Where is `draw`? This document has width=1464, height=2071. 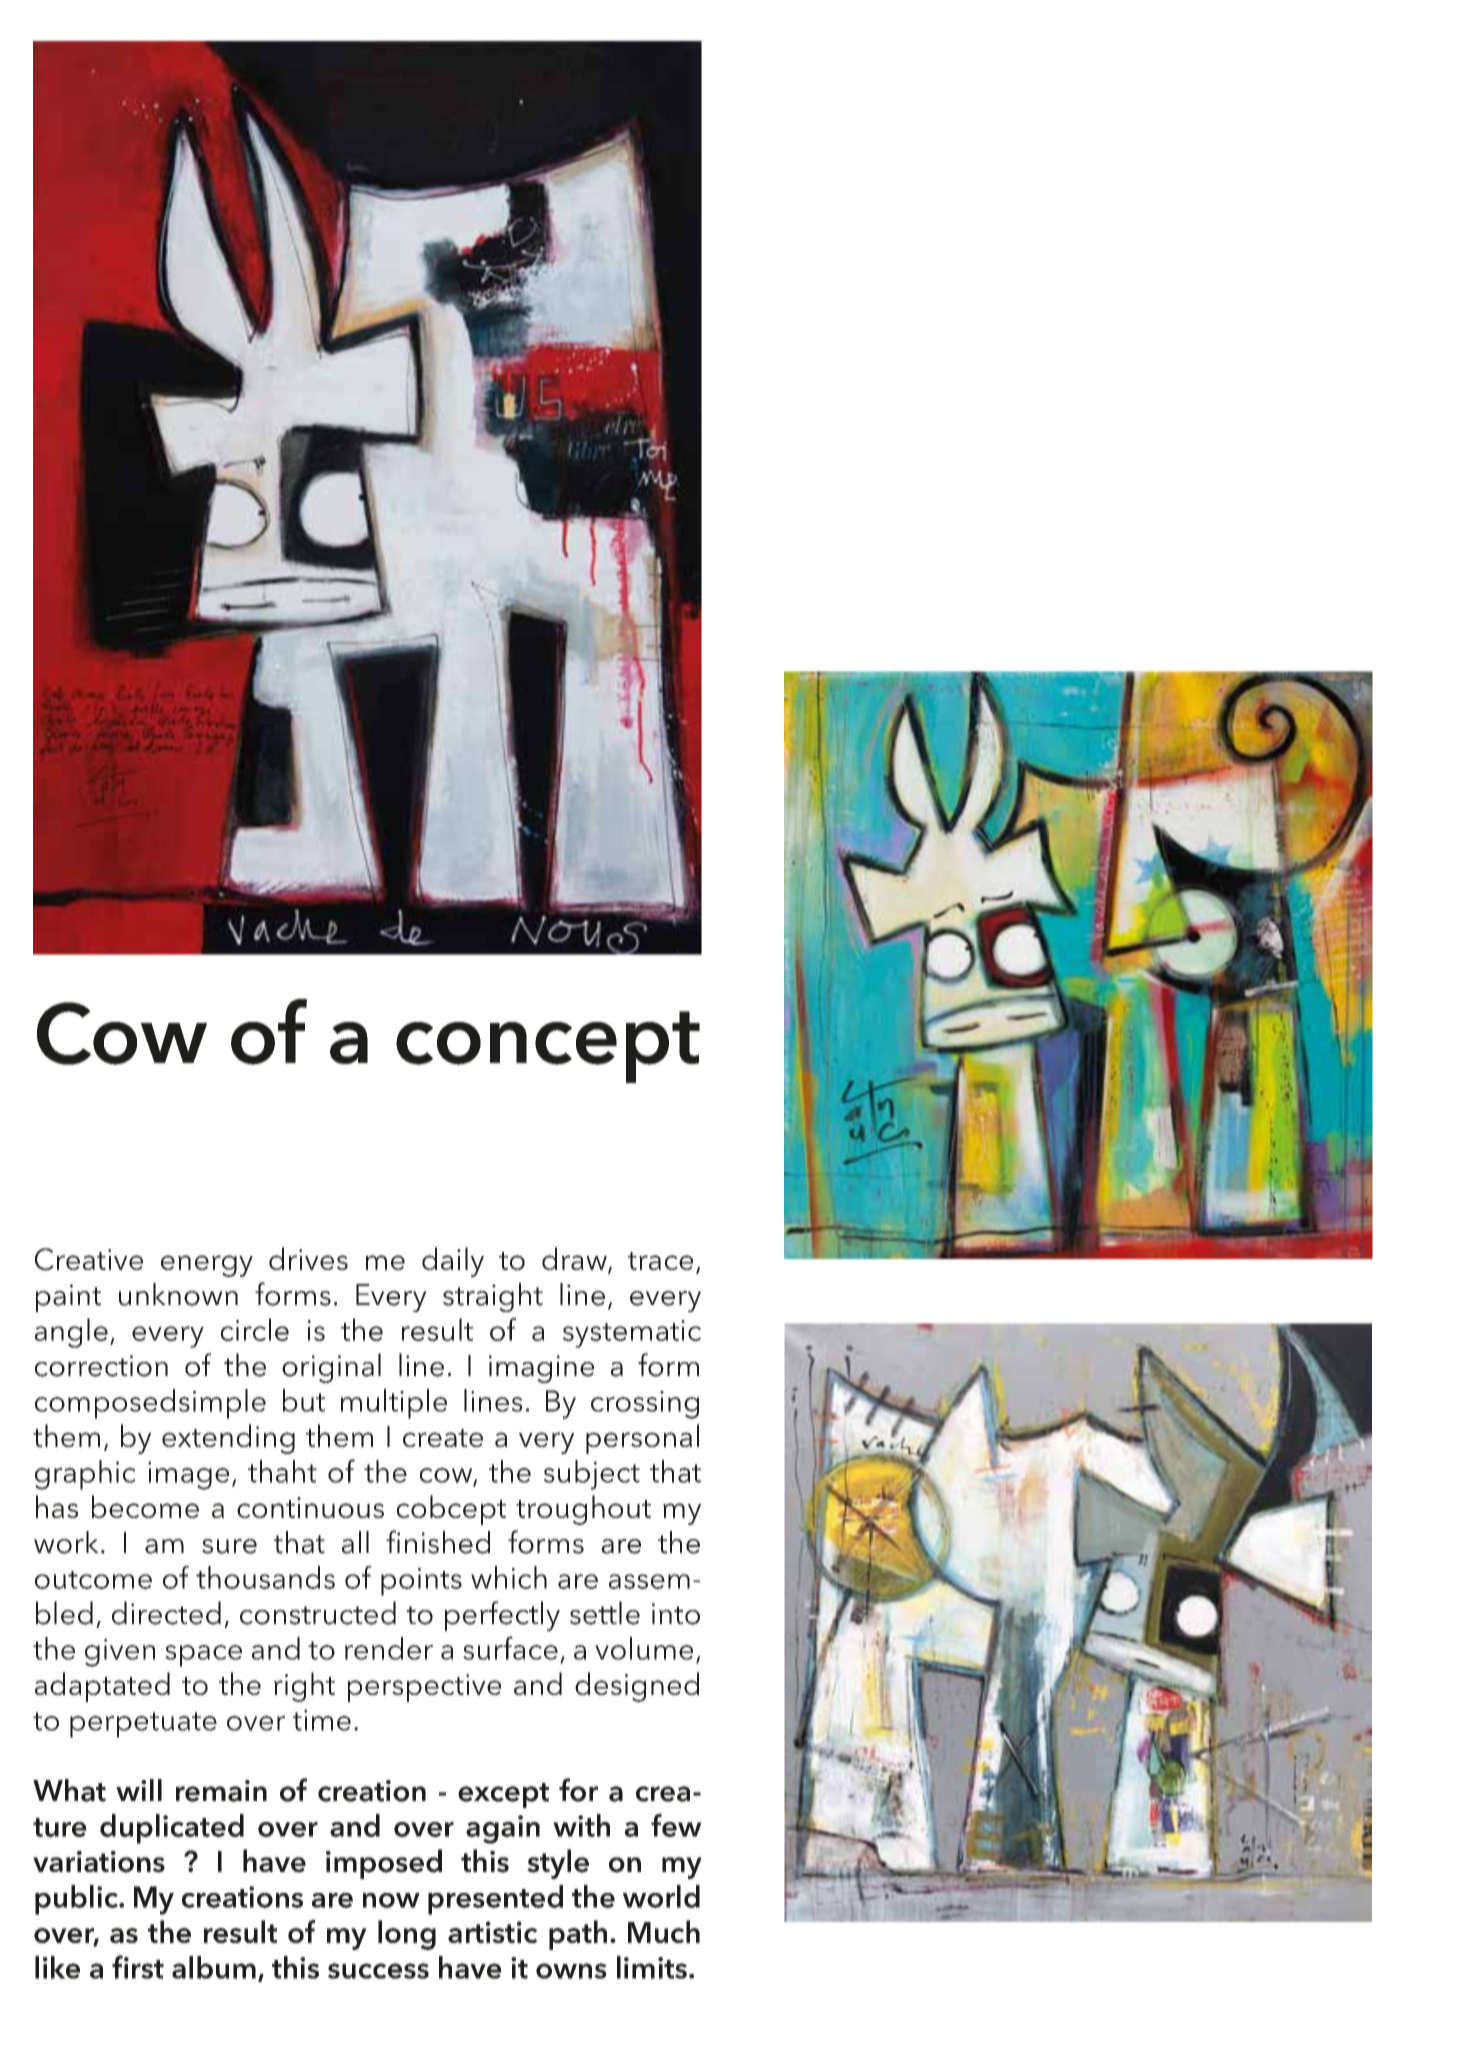 draw is located at coordinates (575, 1260).
